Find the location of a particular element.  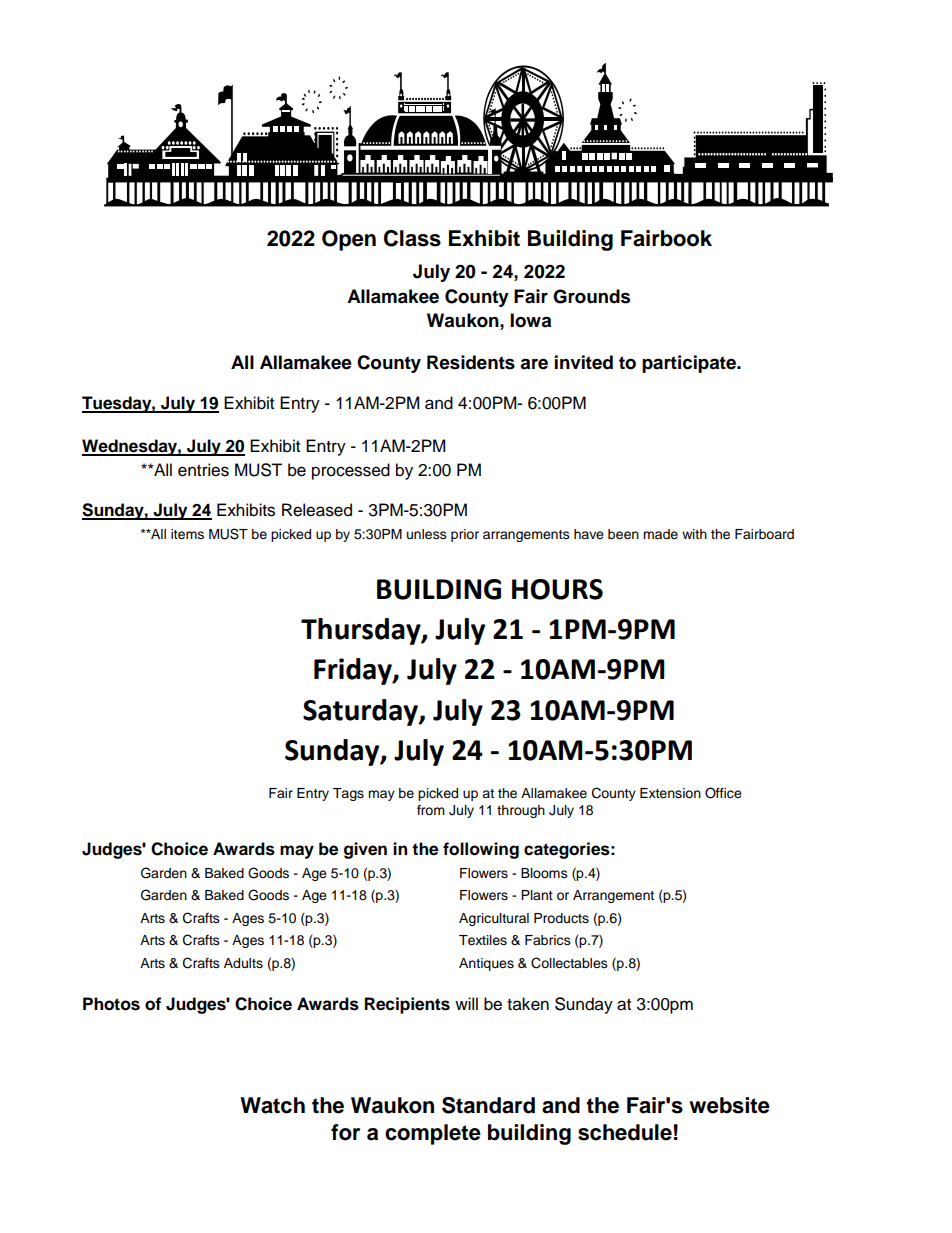

items is located at coordinates (187, 534).
